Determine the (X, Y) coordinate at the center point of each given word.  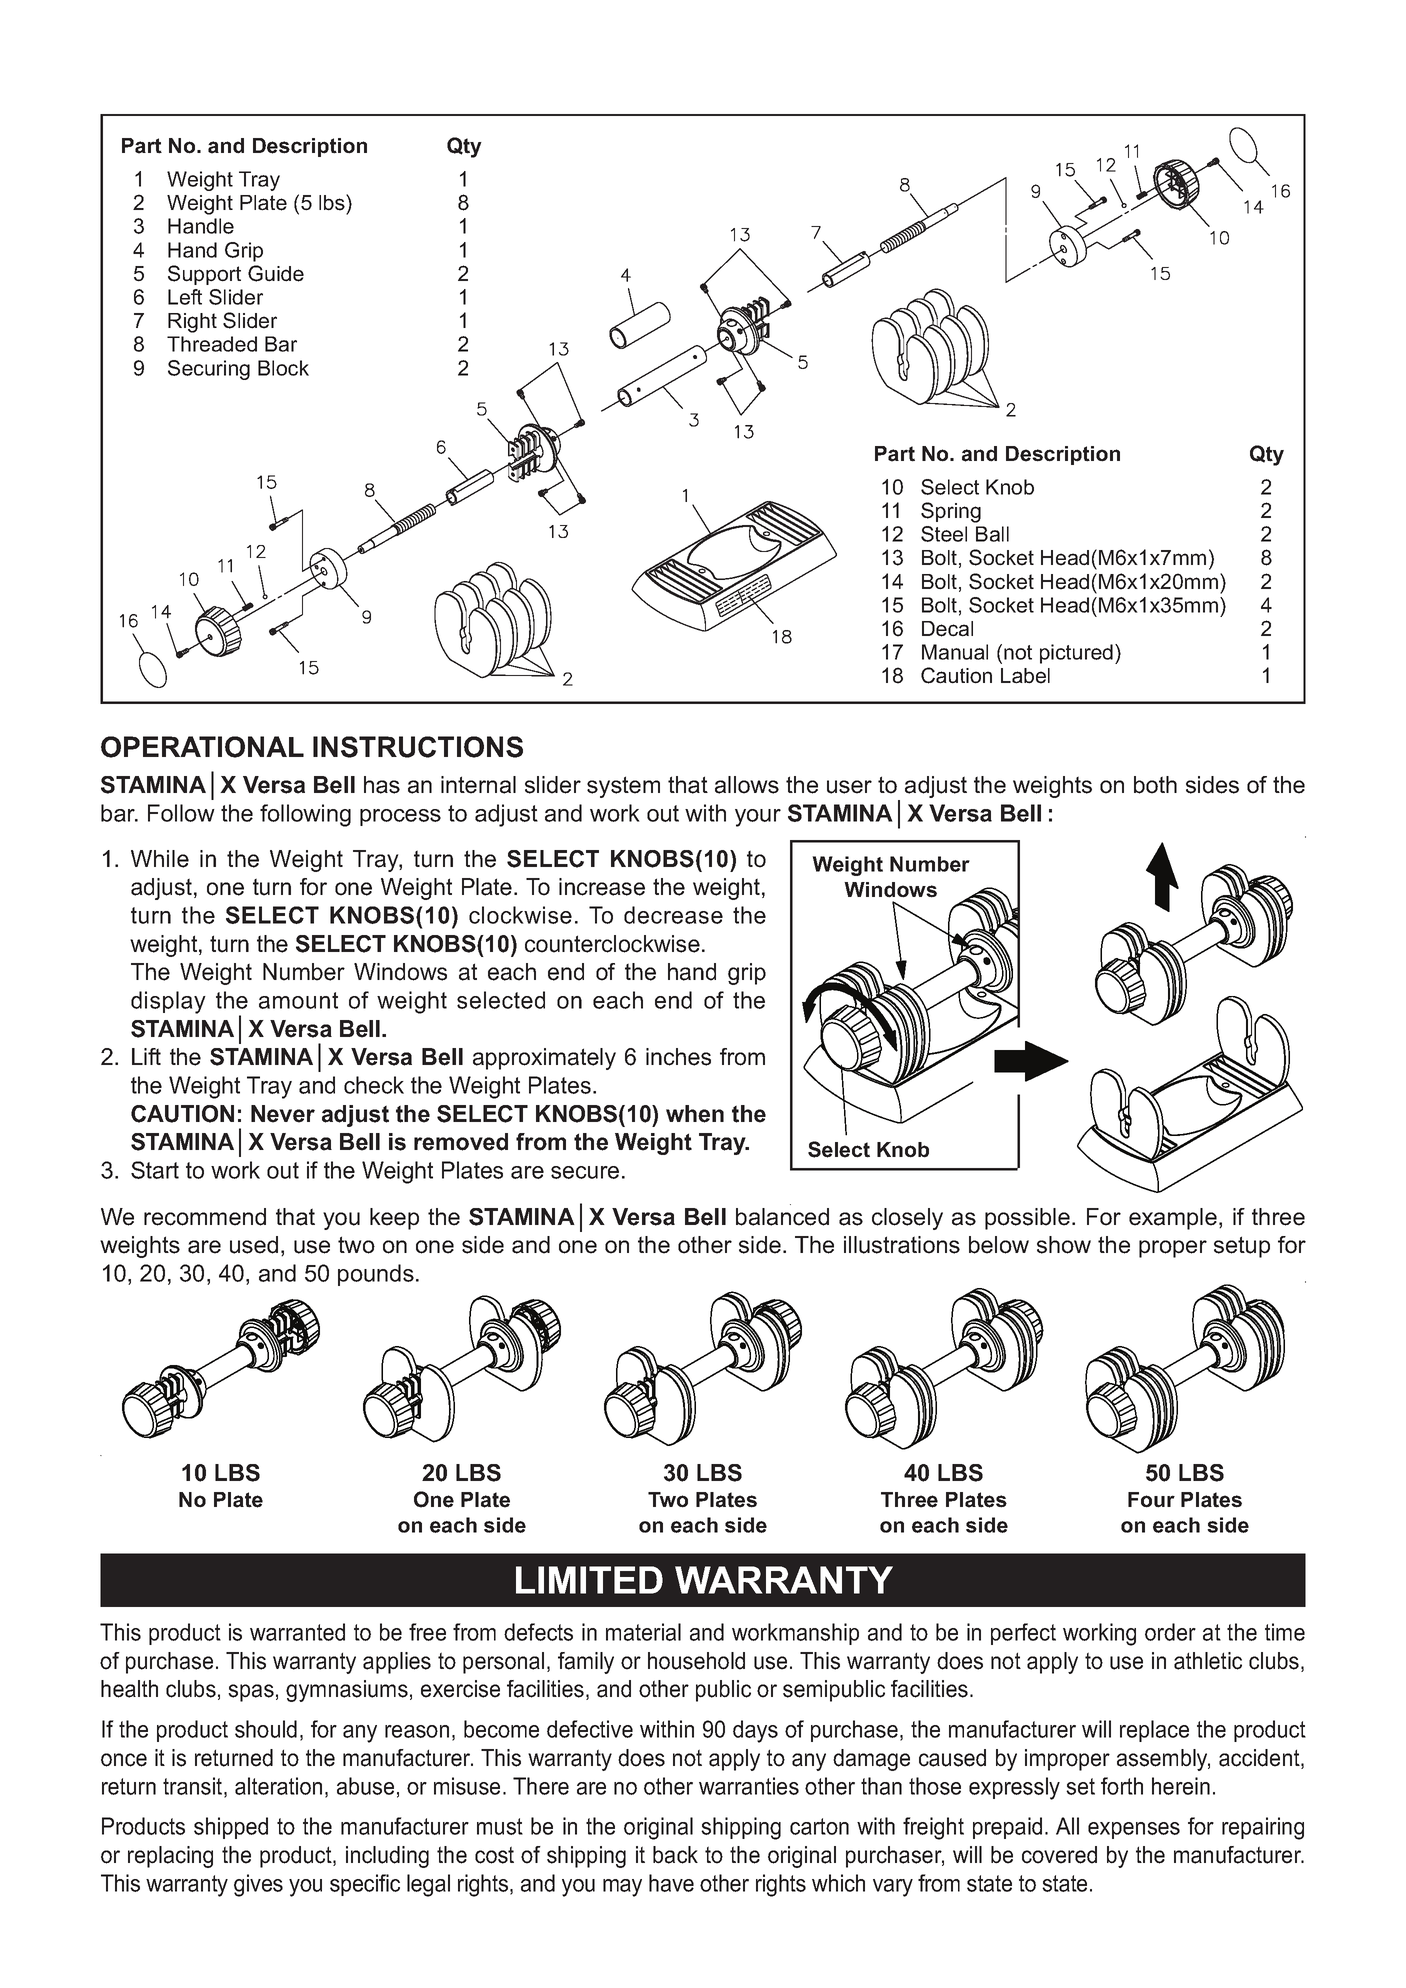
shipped (231, 1828)
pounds (376, 1275)
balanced (782, 1217)
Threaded (212, 344)
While (160, 859)
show (1064, 1245)
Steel (944, 534)
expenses (1134, 1830)
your (758, 818)
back (675, 1855)
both (1155, 785)
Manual (955, 652)
